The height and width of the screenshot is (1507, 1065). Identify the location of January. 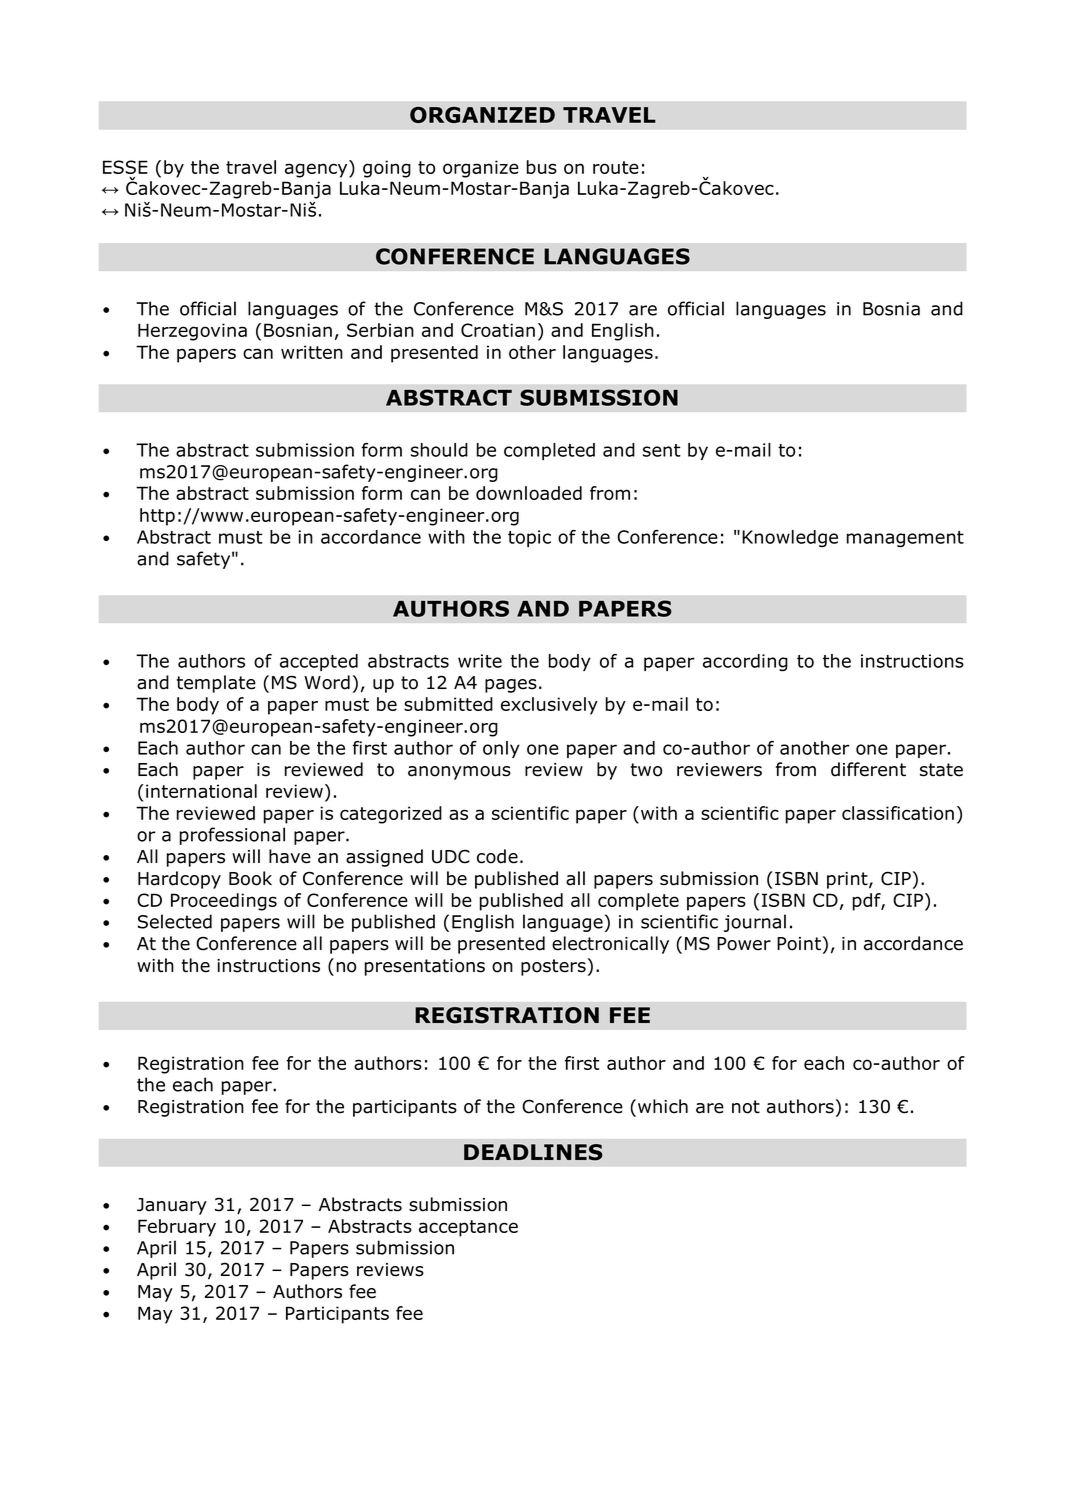
(172, 1206).
